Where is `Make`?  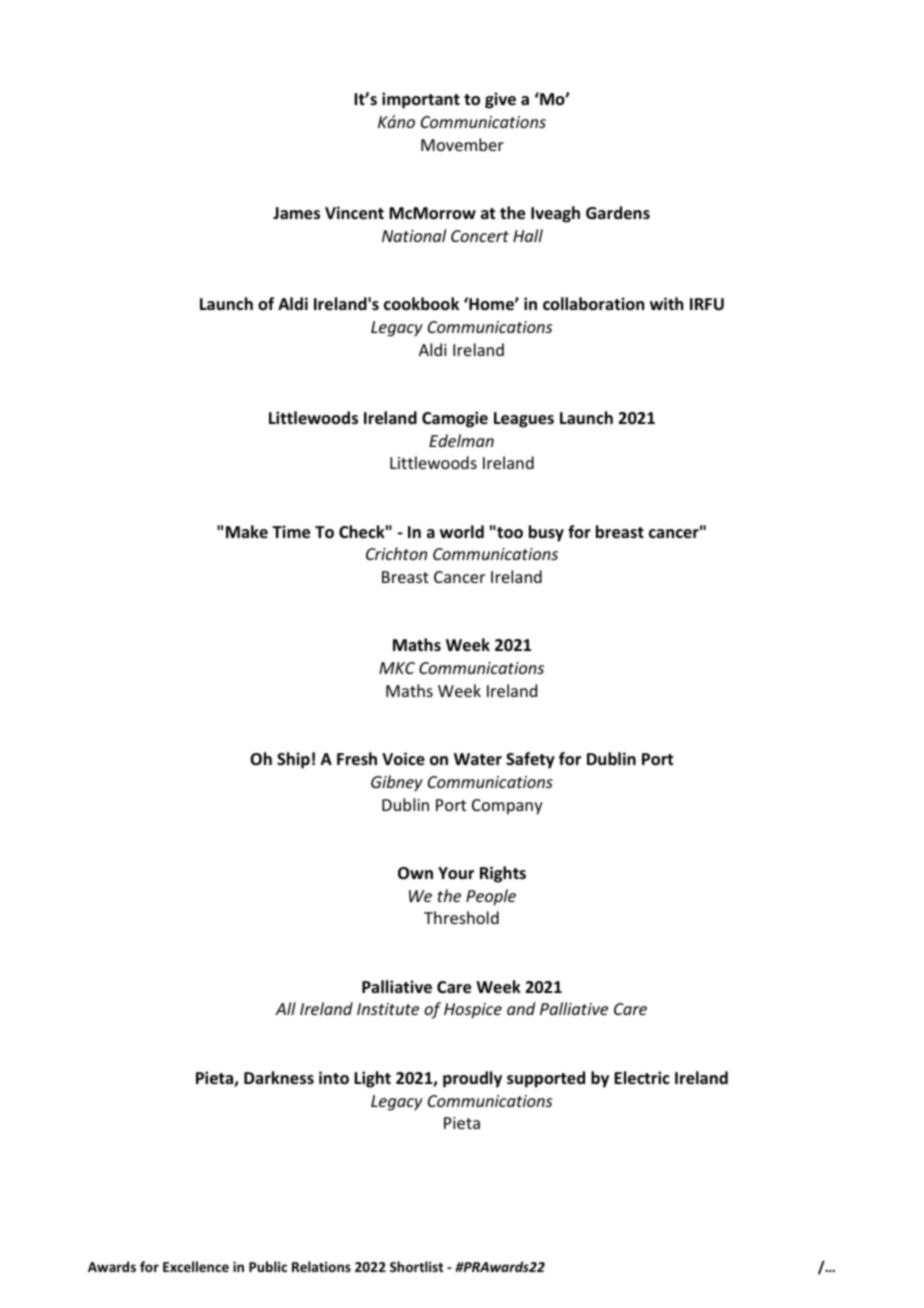
Make is located at coordinates (247, 531).
